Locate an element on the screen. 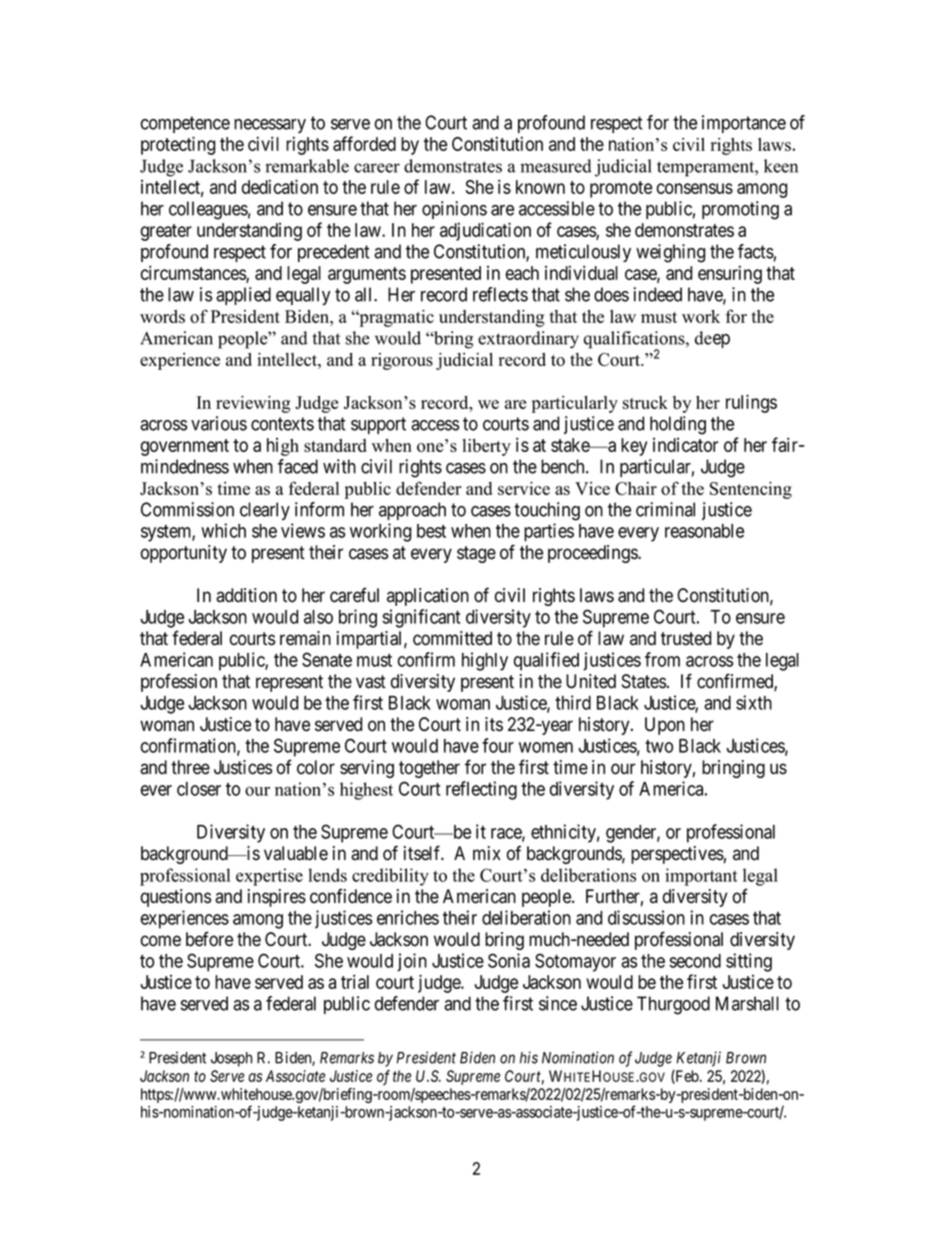 This screenshot has width=952, height=1233. Joseph is located at coordinates (231, 1059).
